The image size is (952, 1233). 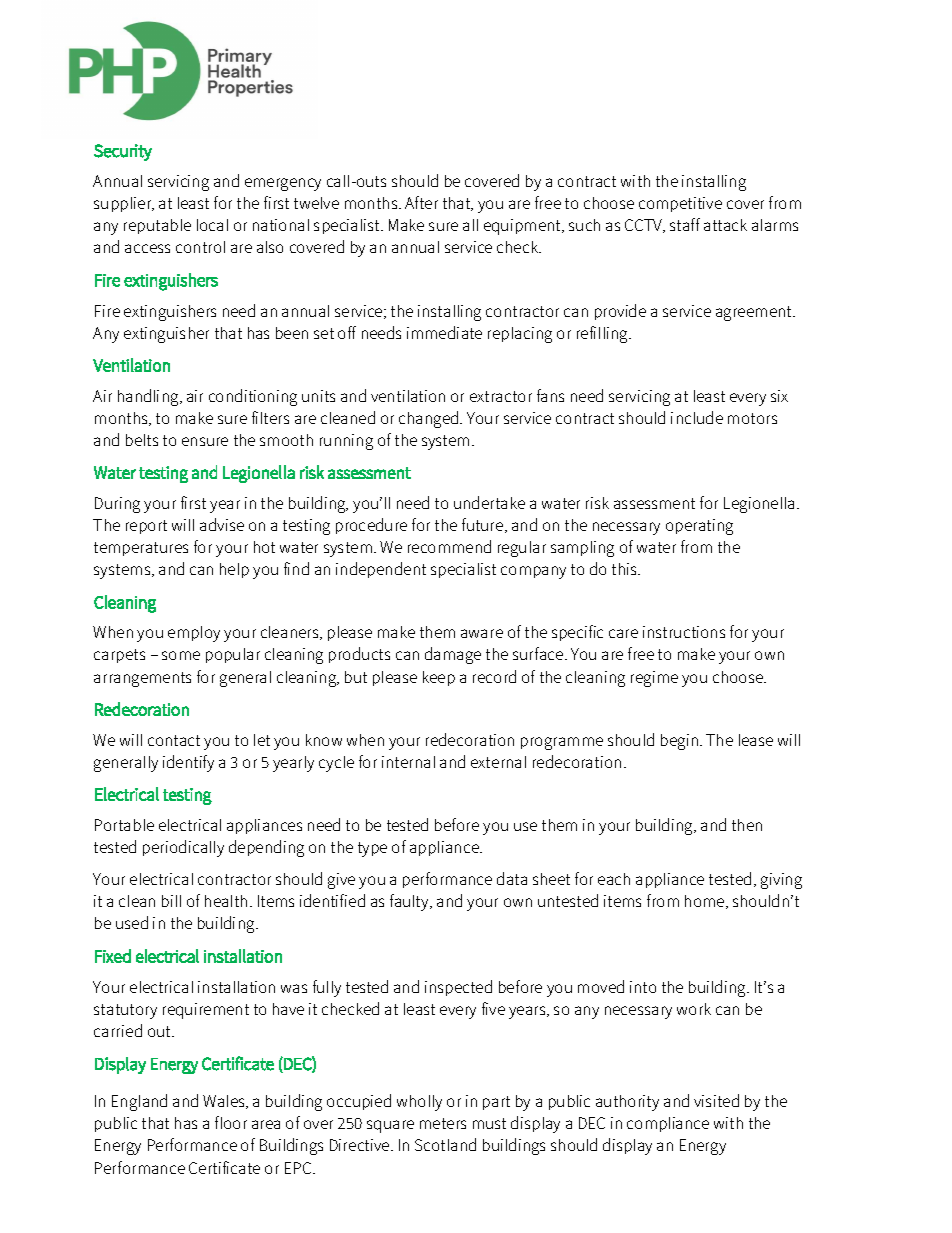 What do you see at coordinates (684, 632) in the screenshot?
I see `instructions` at bounding box center [684, 632].
